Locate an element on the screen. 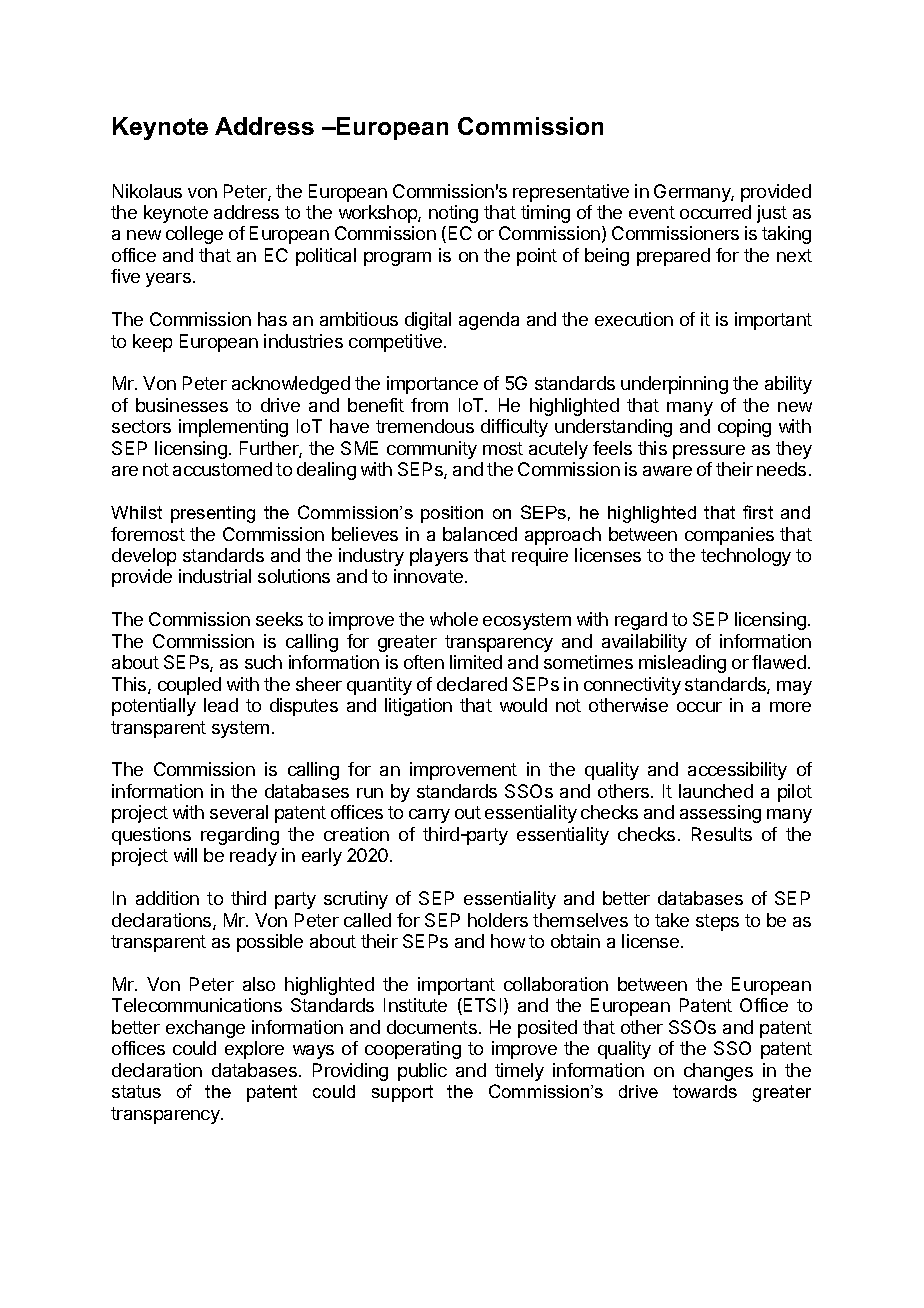 This screenshot has height=1308, width=924. first is located at coordinates (758, 512).
